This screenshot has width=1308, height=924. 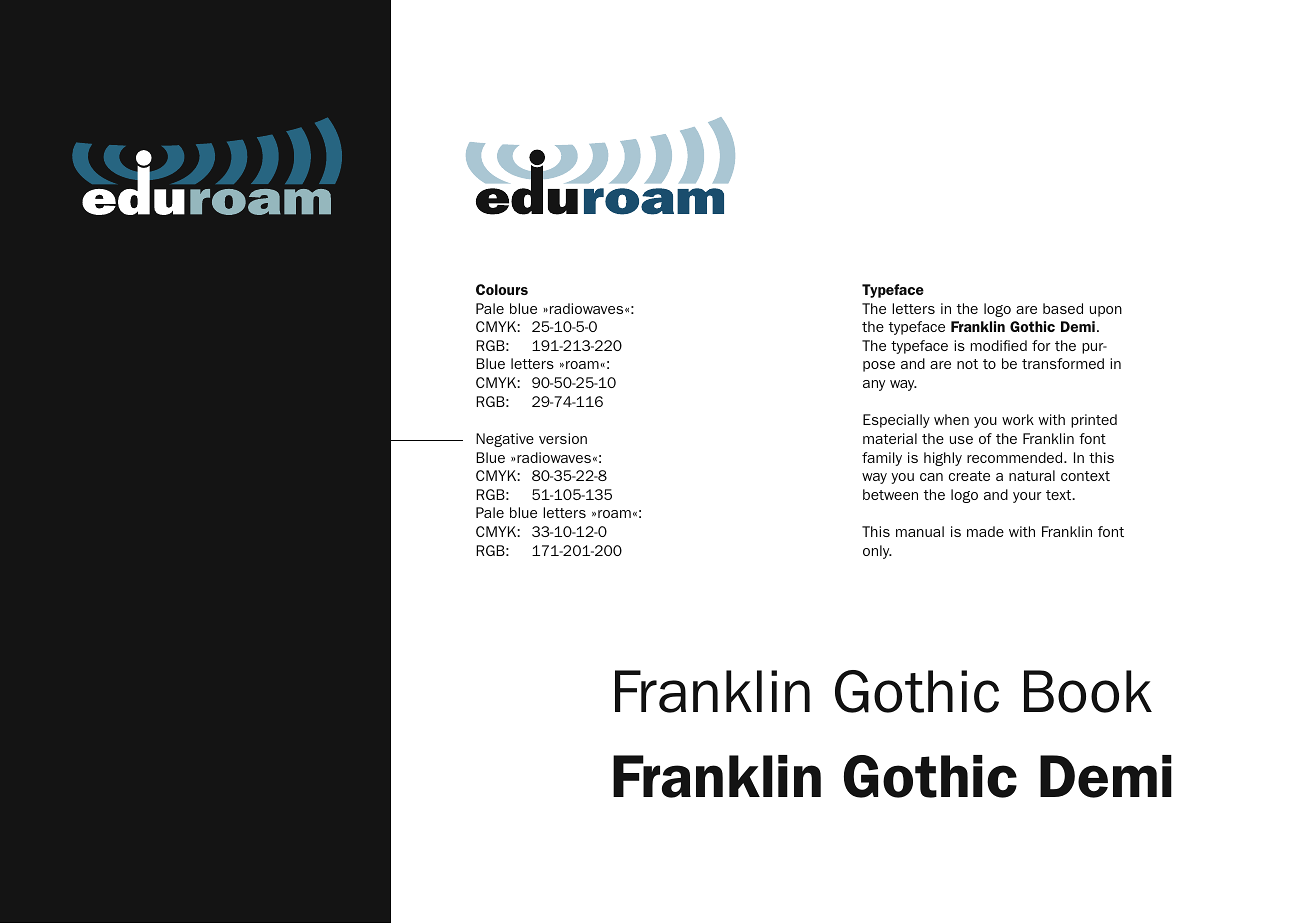 What do you see at coordinates (1027, 497) in the screenshot?
I see `your` at bounding box center [1027, 497].
